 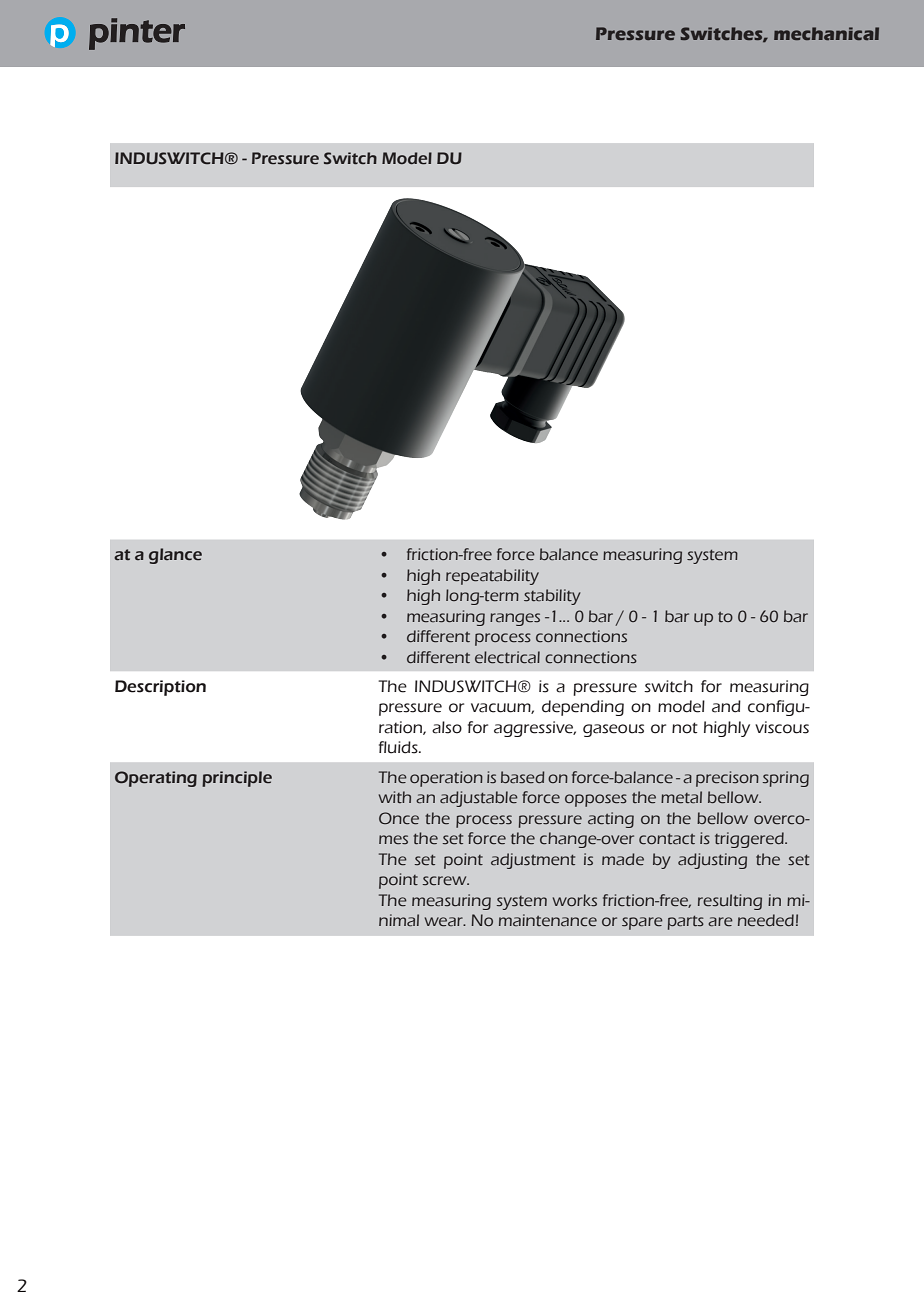 I want to click on ranges, so click(x=515, y=619).
